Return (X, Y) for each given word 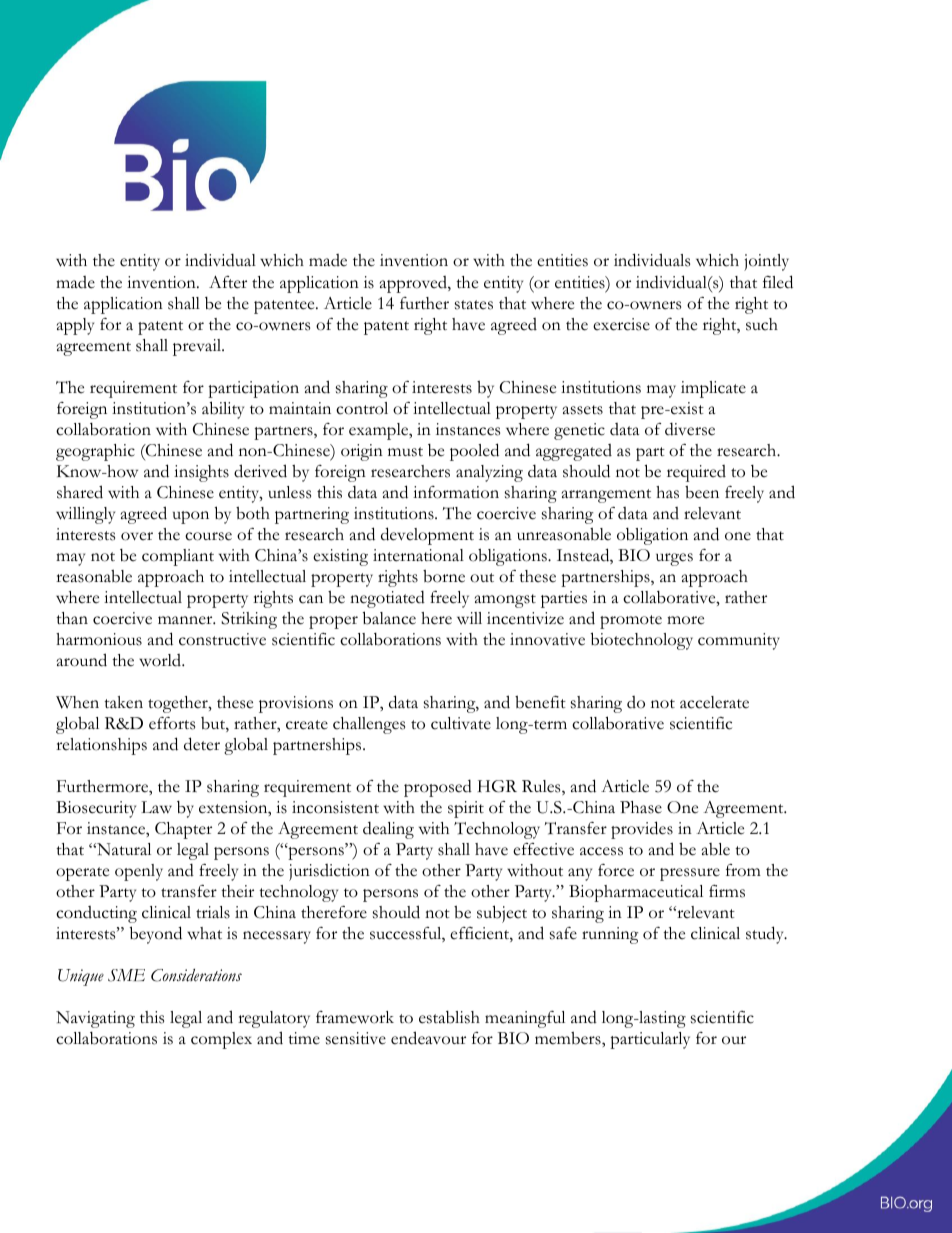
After (228, 282)
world (161, 660)
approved (414, 284)
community (739, 641)
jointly (766, 262)
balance (389, 618)
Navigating (95, 1019)
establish (449, 1017)
